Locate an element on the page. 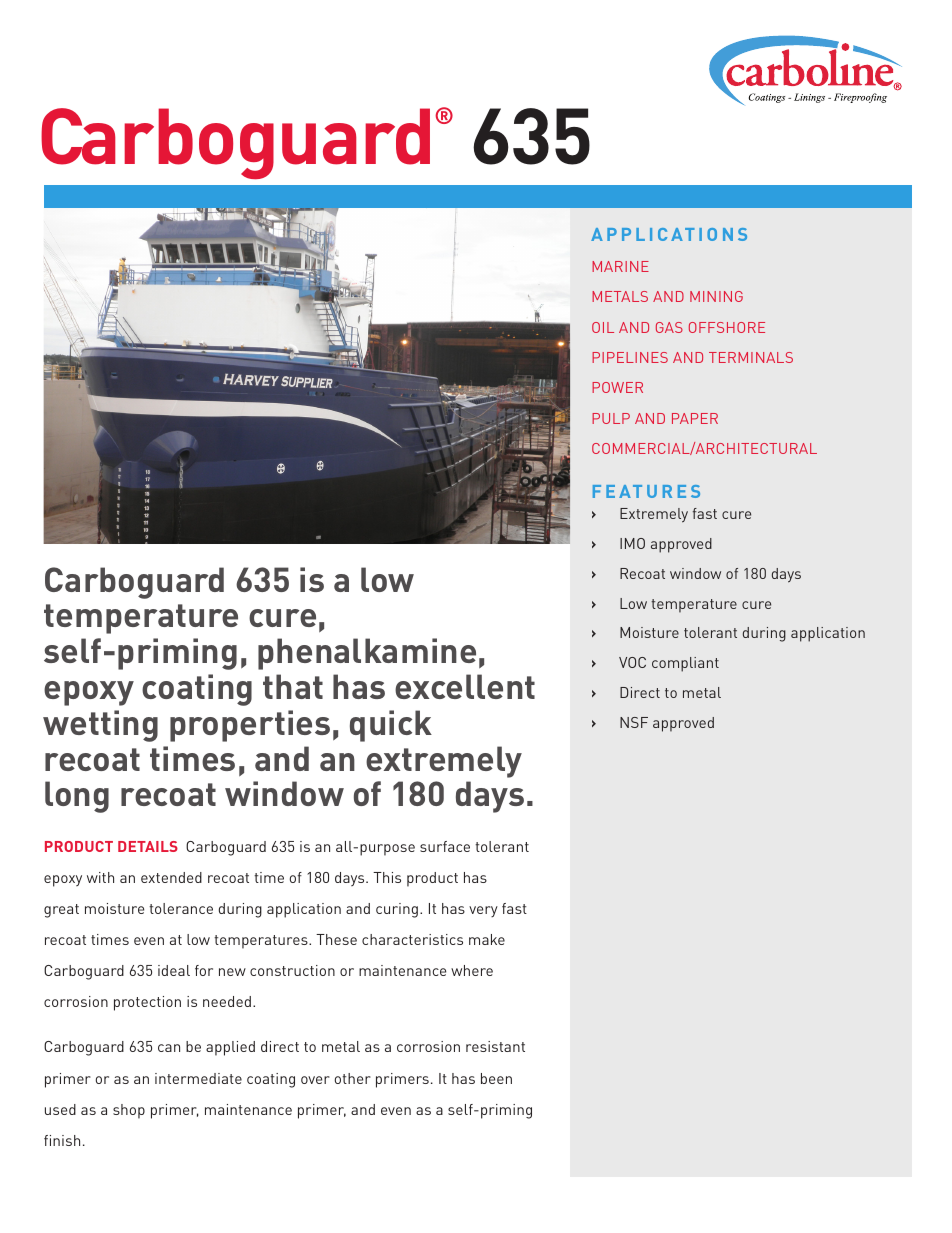 The image size is (952, 1233). make is located at coordinates (487, 939).
